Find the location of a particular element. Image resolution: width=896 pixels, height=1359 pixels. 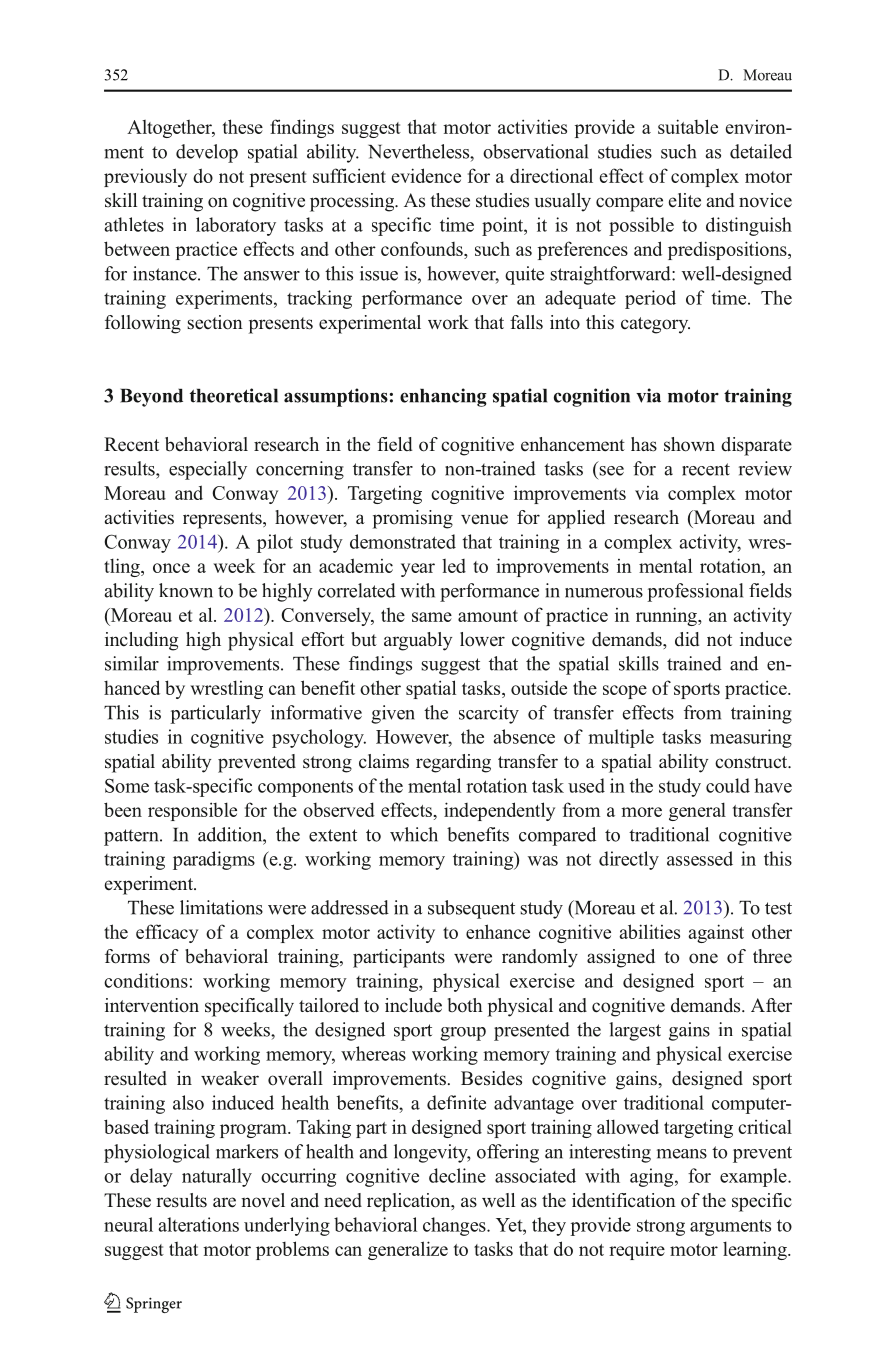

evidence is located at coordinates (426, 175).
